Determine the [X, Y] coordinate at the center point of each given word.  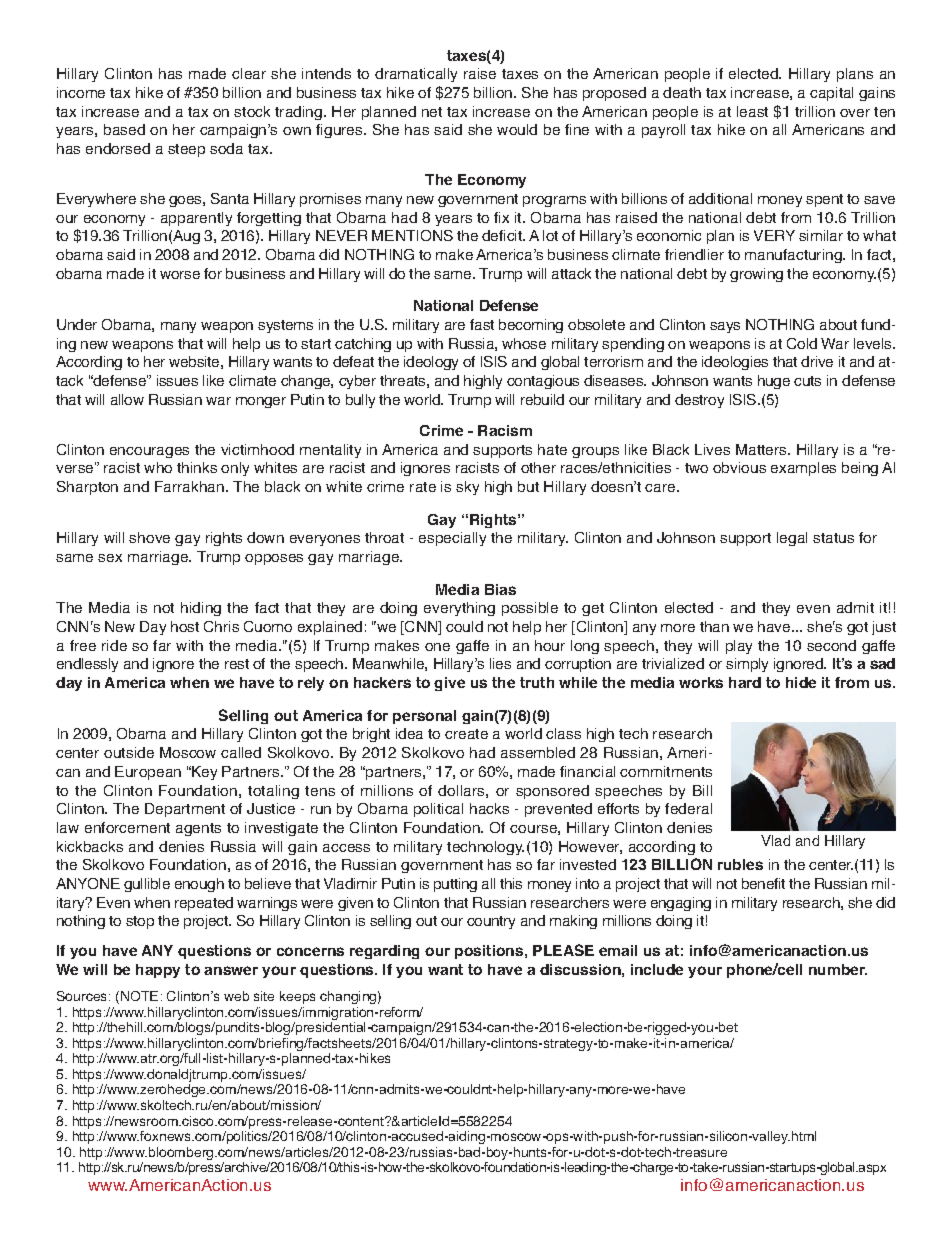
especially [452, 539]
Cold [802, 343]
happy [158, 971]
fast [482, 324]
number [838, 969]
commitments [666, 771]
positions [490, 952]
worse [180, 275]
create [466, 734]
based [124, 129]
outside [129, 752]
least [752, 111]
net [432, 112]
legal [792, 539]
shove [149, 537]
